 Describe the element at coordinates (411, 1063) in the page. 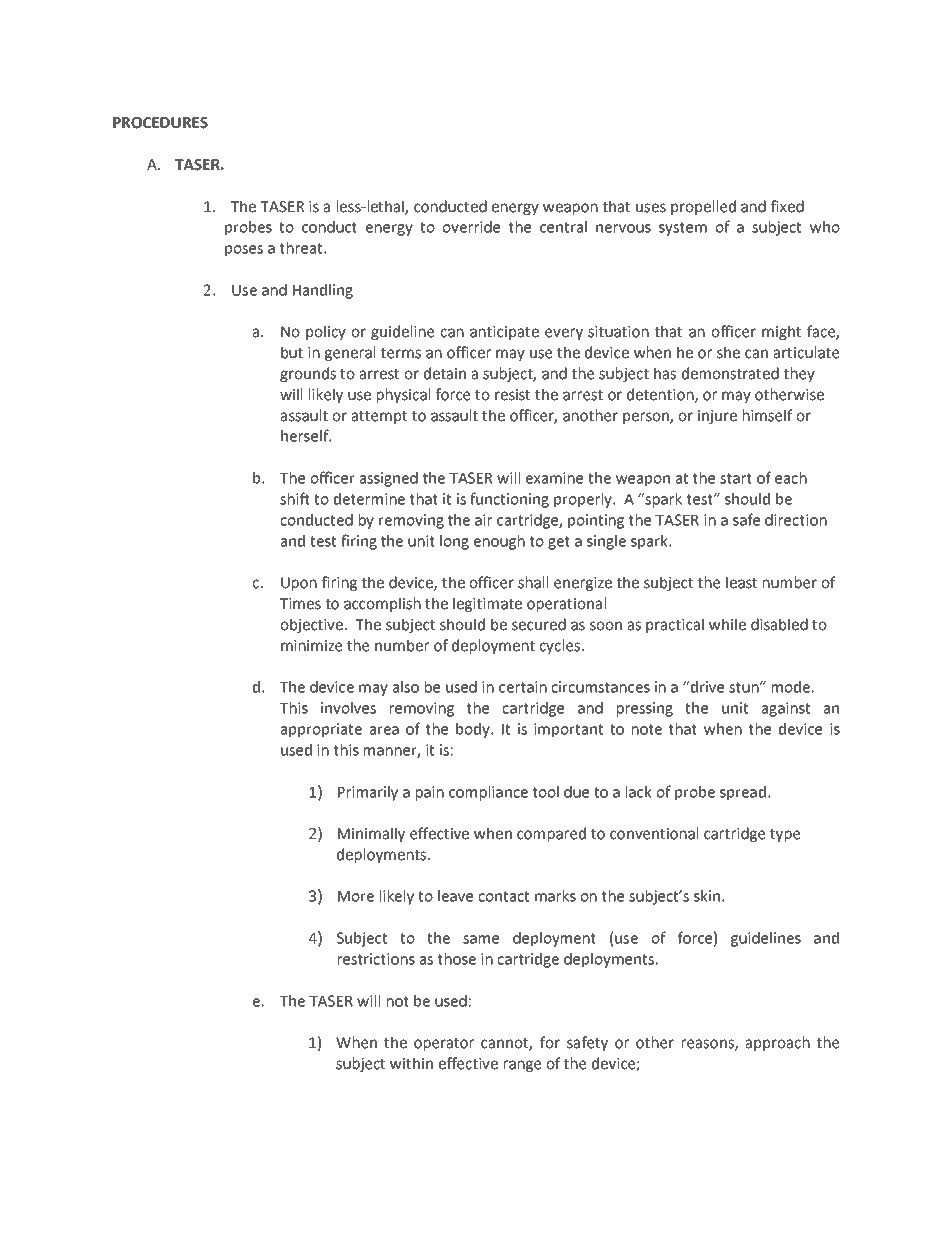

I see `within` at that location.
